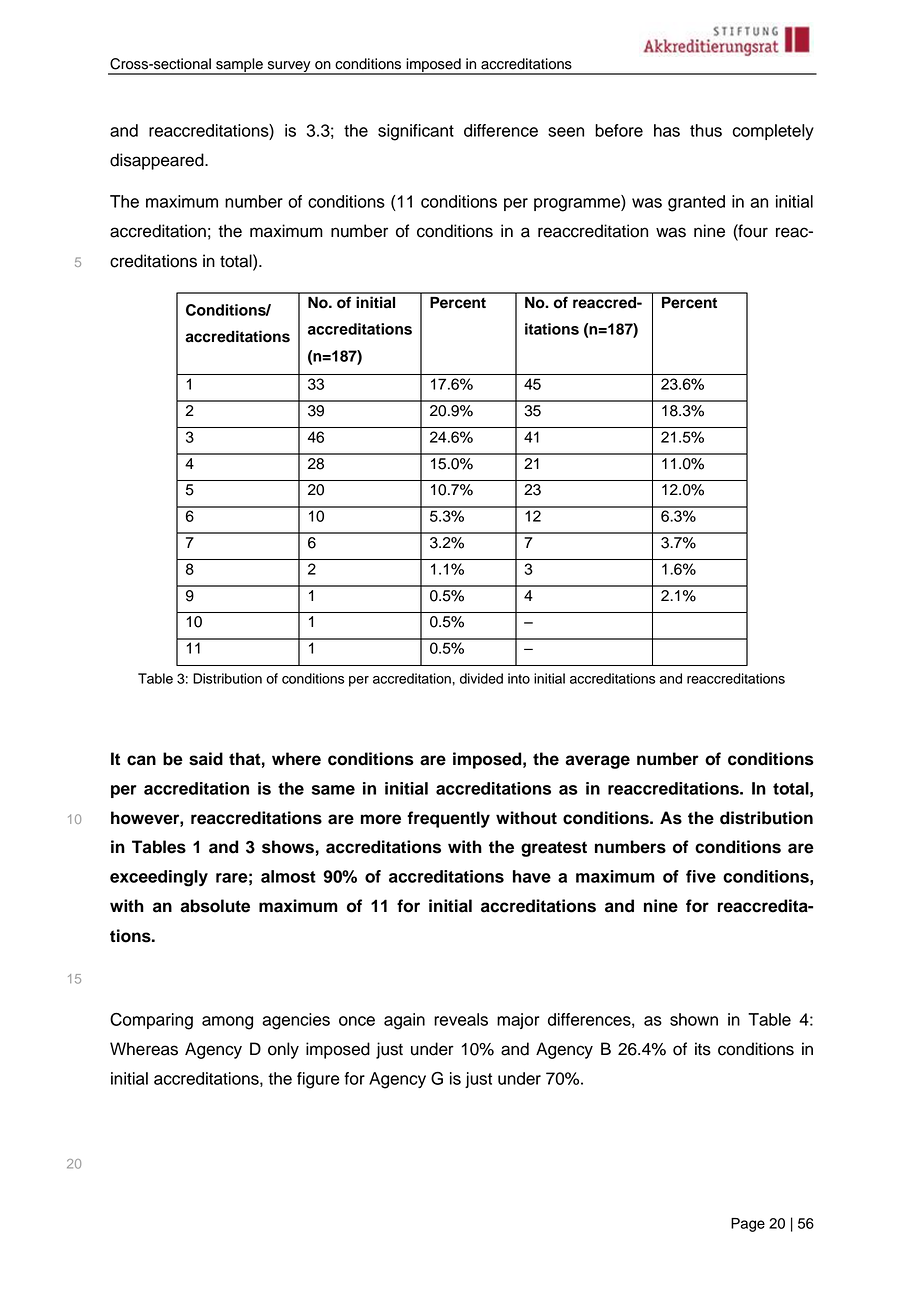 Image resolution: width=924 pixels, height=1308 pixels. Describe the element at coordinates (416, 132) in the screenshot. I see `significant` at that location.
